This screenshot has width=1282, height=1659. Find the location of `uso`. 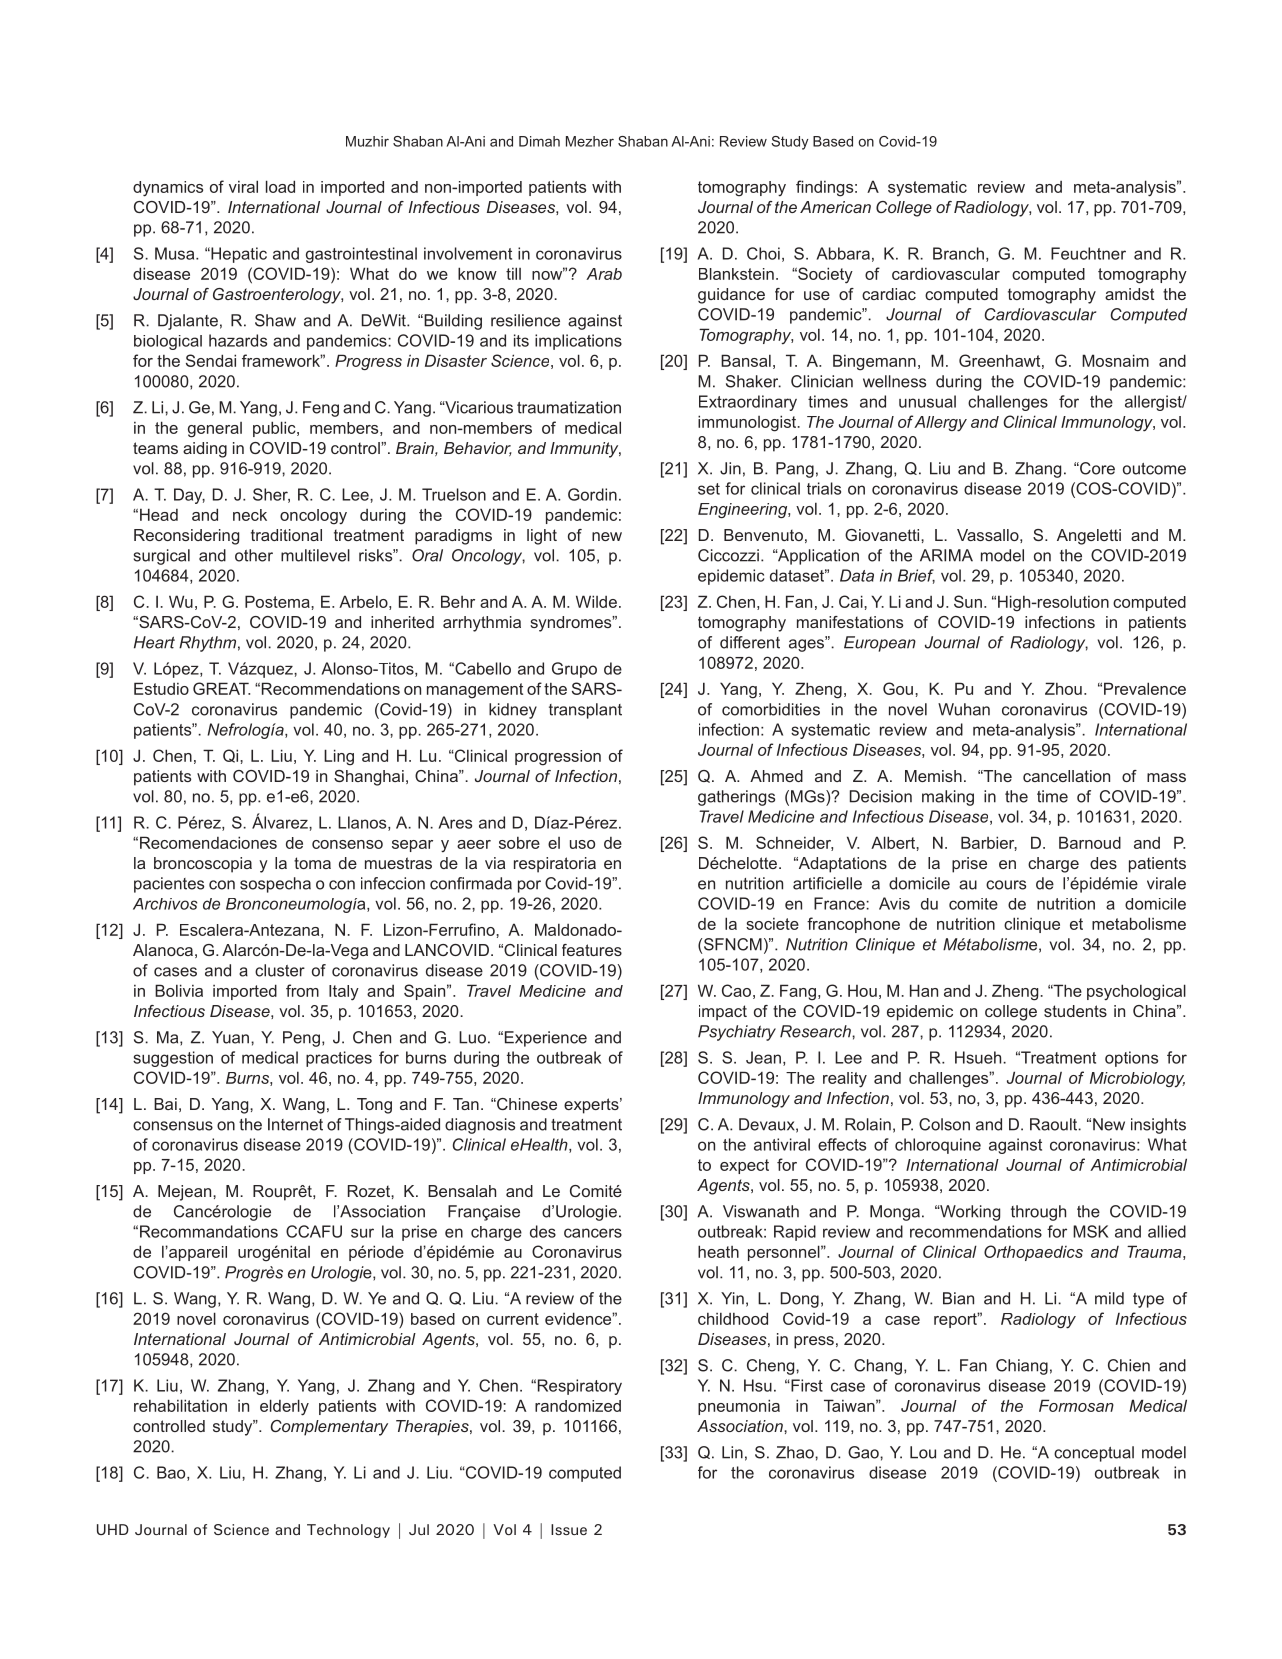

uso is located at coordinates (582, 844).
